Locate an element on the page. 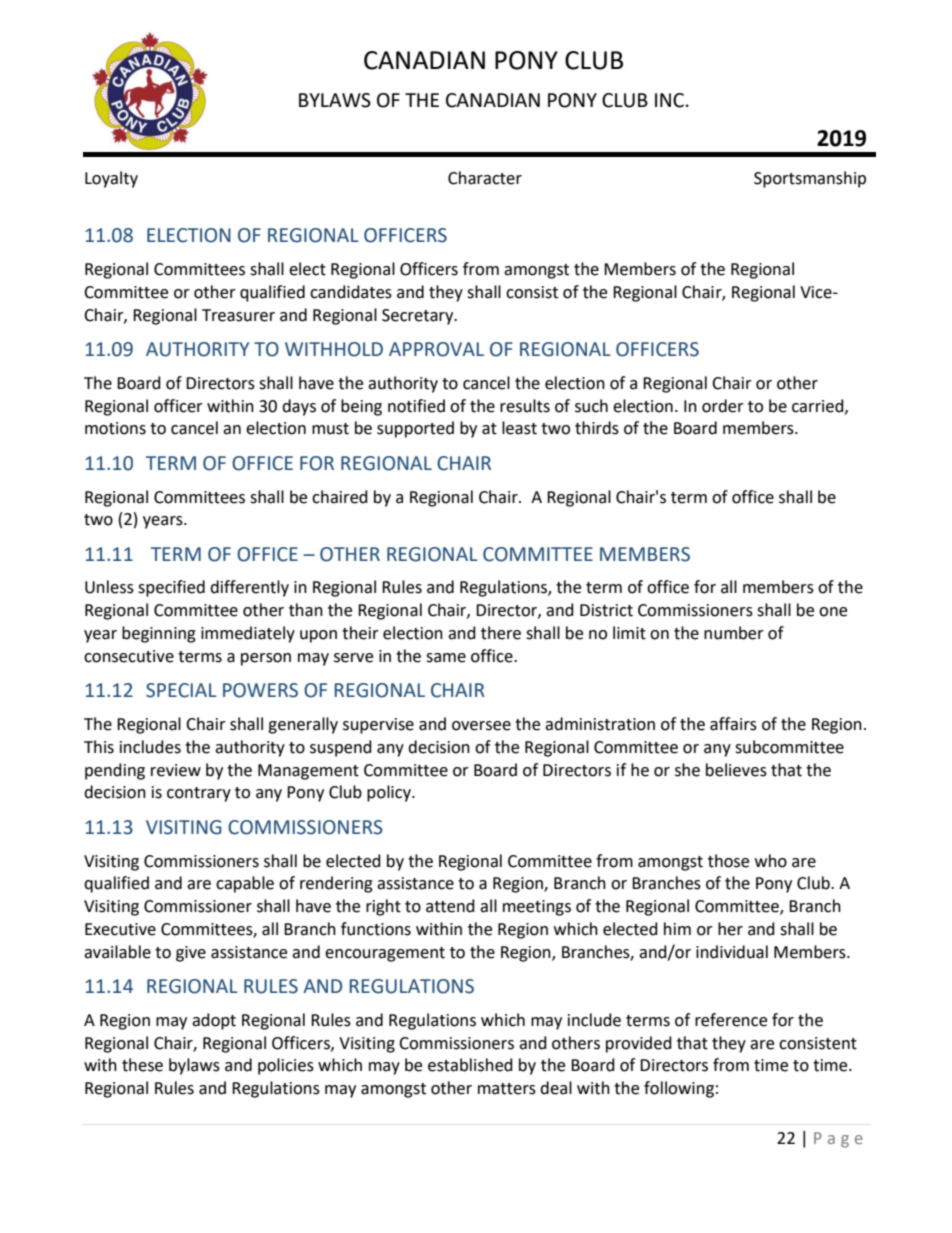 This page has height=1233, width=952. motions is located at coordinates (115, 428).
